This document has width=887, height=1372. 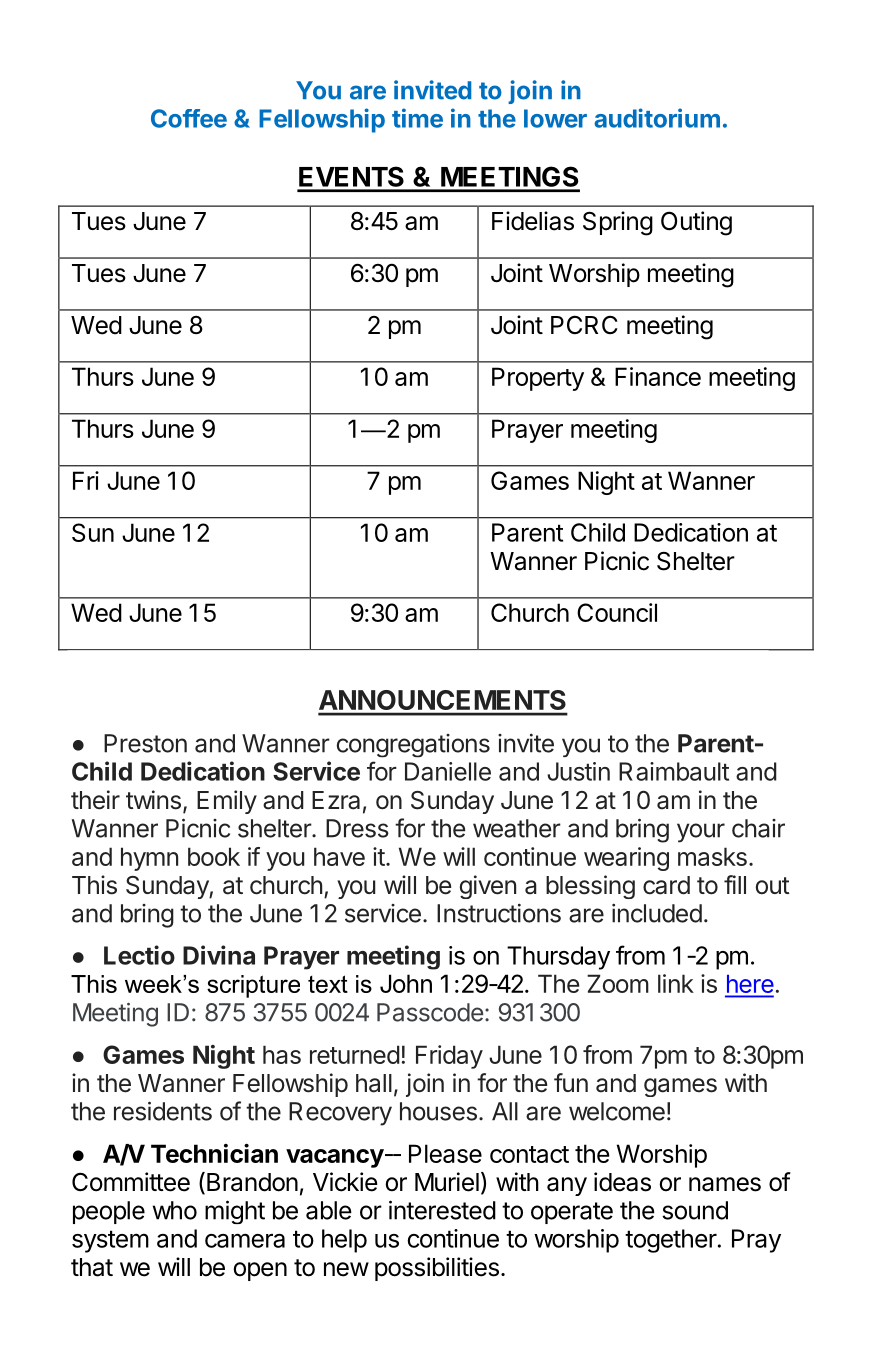 What do you see at coordinates (189, 118) in the document?
I see `Coffee` at bounding box center [189, 118].
